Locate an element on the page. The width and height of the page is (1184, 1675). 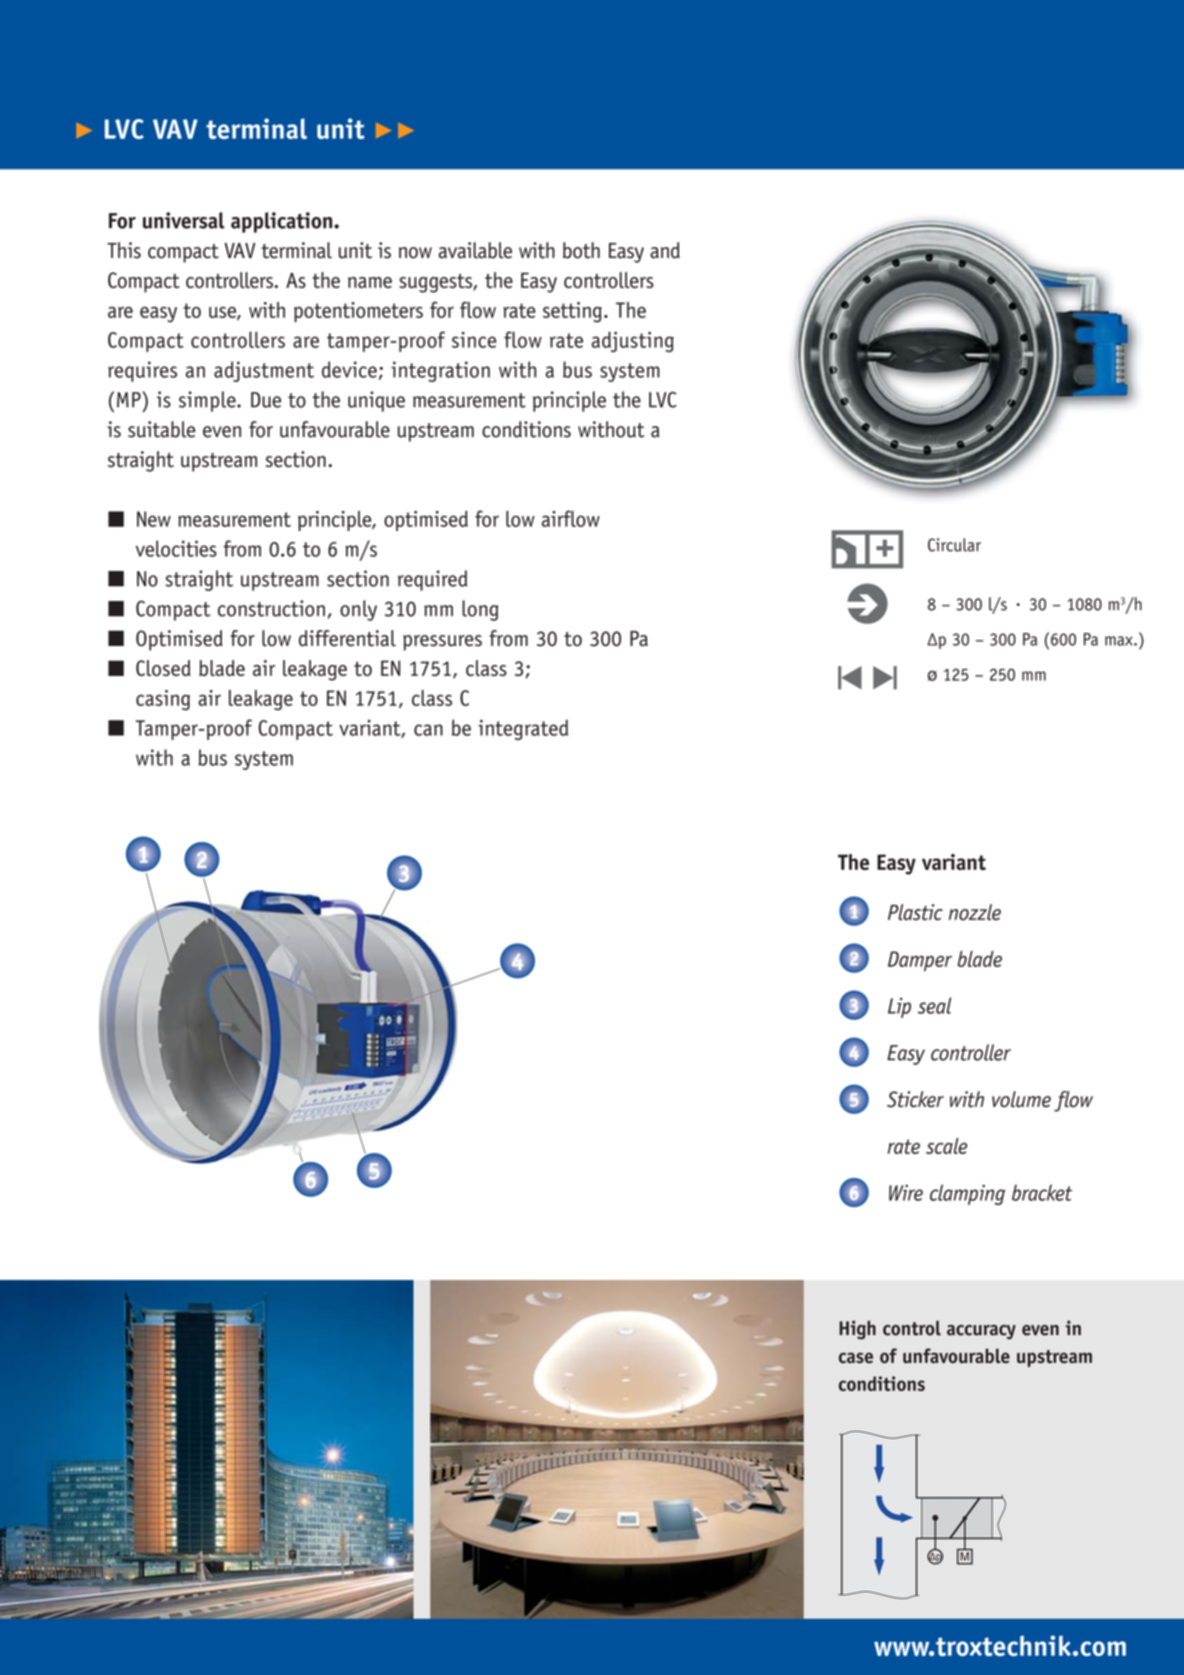
both is located at coordinates (581, 250).
